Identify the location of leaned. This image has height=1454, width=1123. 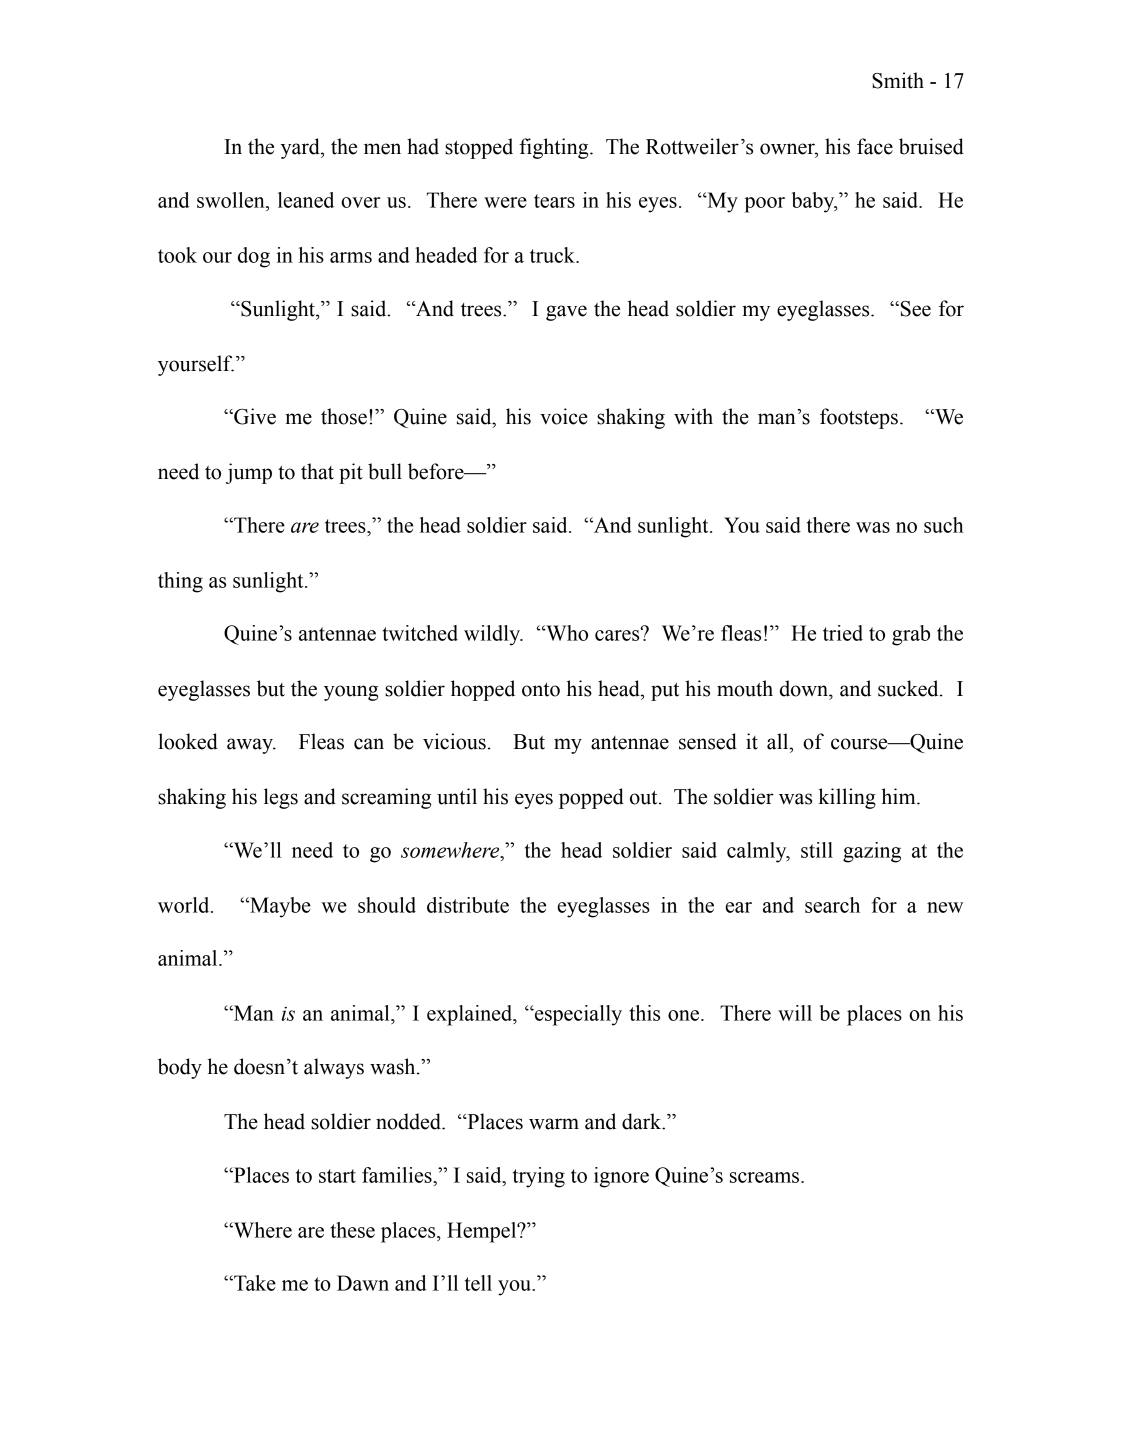
(306, 200).
